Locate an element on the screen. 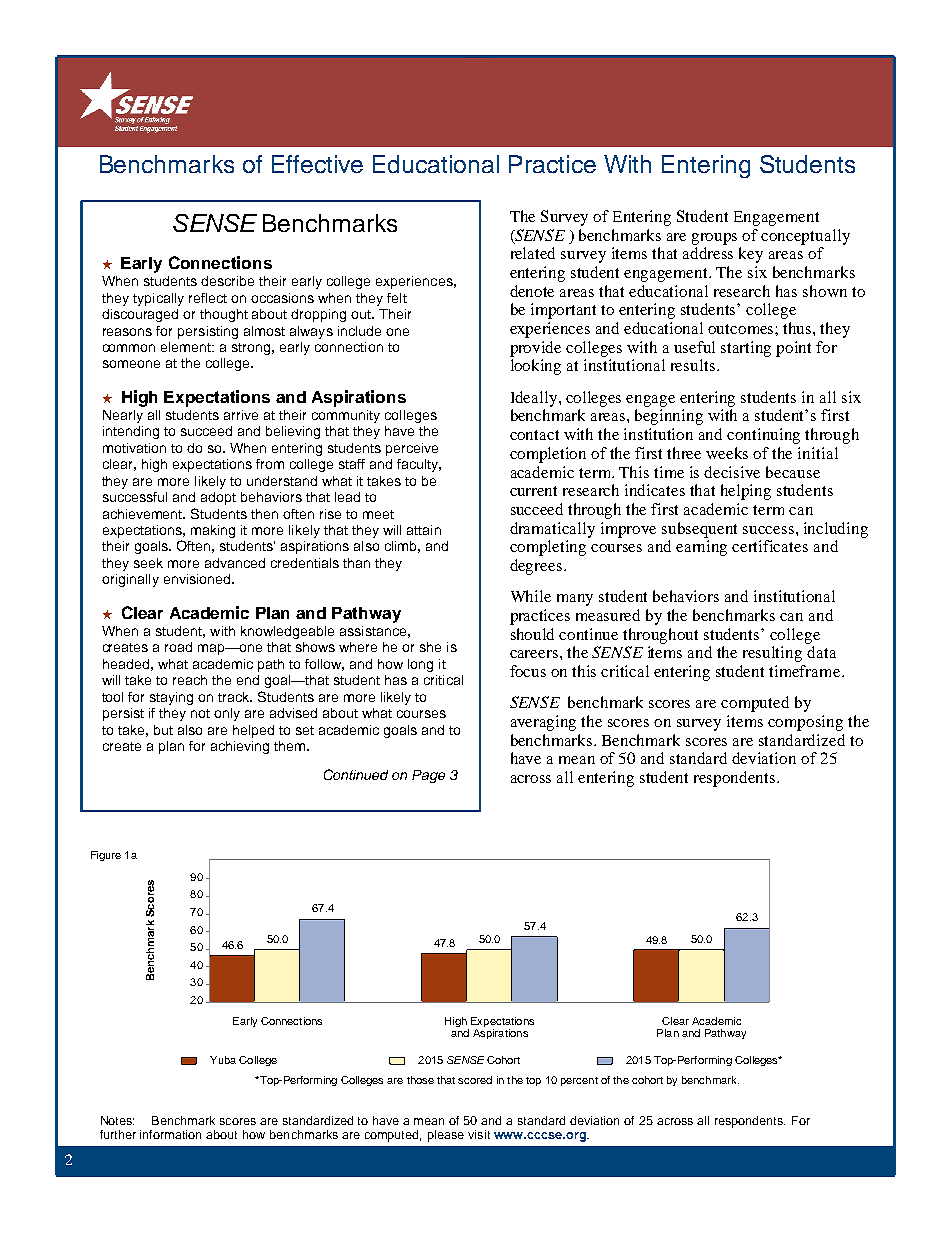  scored is located at coordinates (475, 1080).
